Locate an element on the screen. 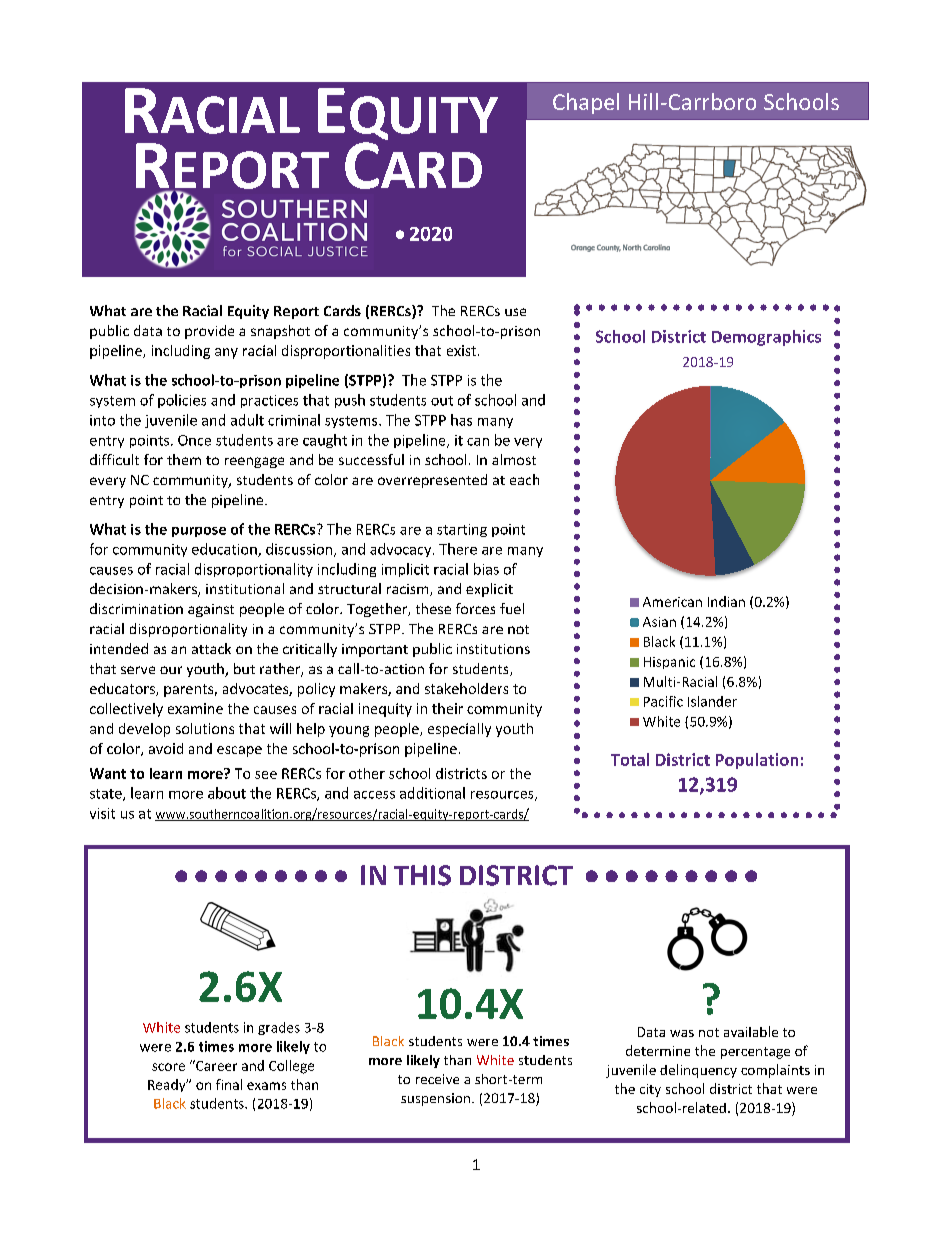 This screenshot has width=952, height=1233. about is located at coordinates (227, 793).
